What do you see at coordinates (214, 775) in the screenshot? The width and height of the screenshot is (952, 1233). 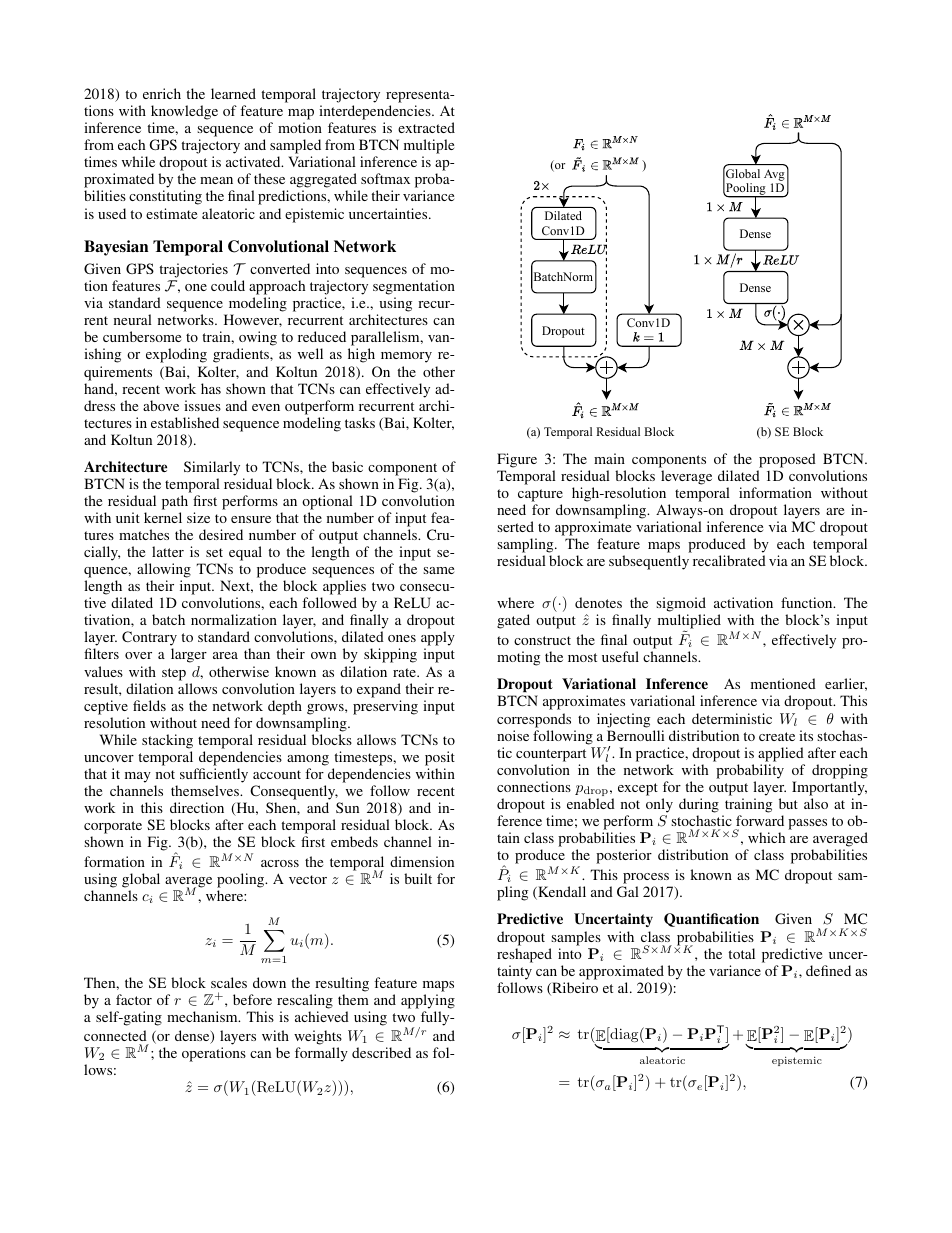 I see `sufficiently` at bounding box center [214, 775].
